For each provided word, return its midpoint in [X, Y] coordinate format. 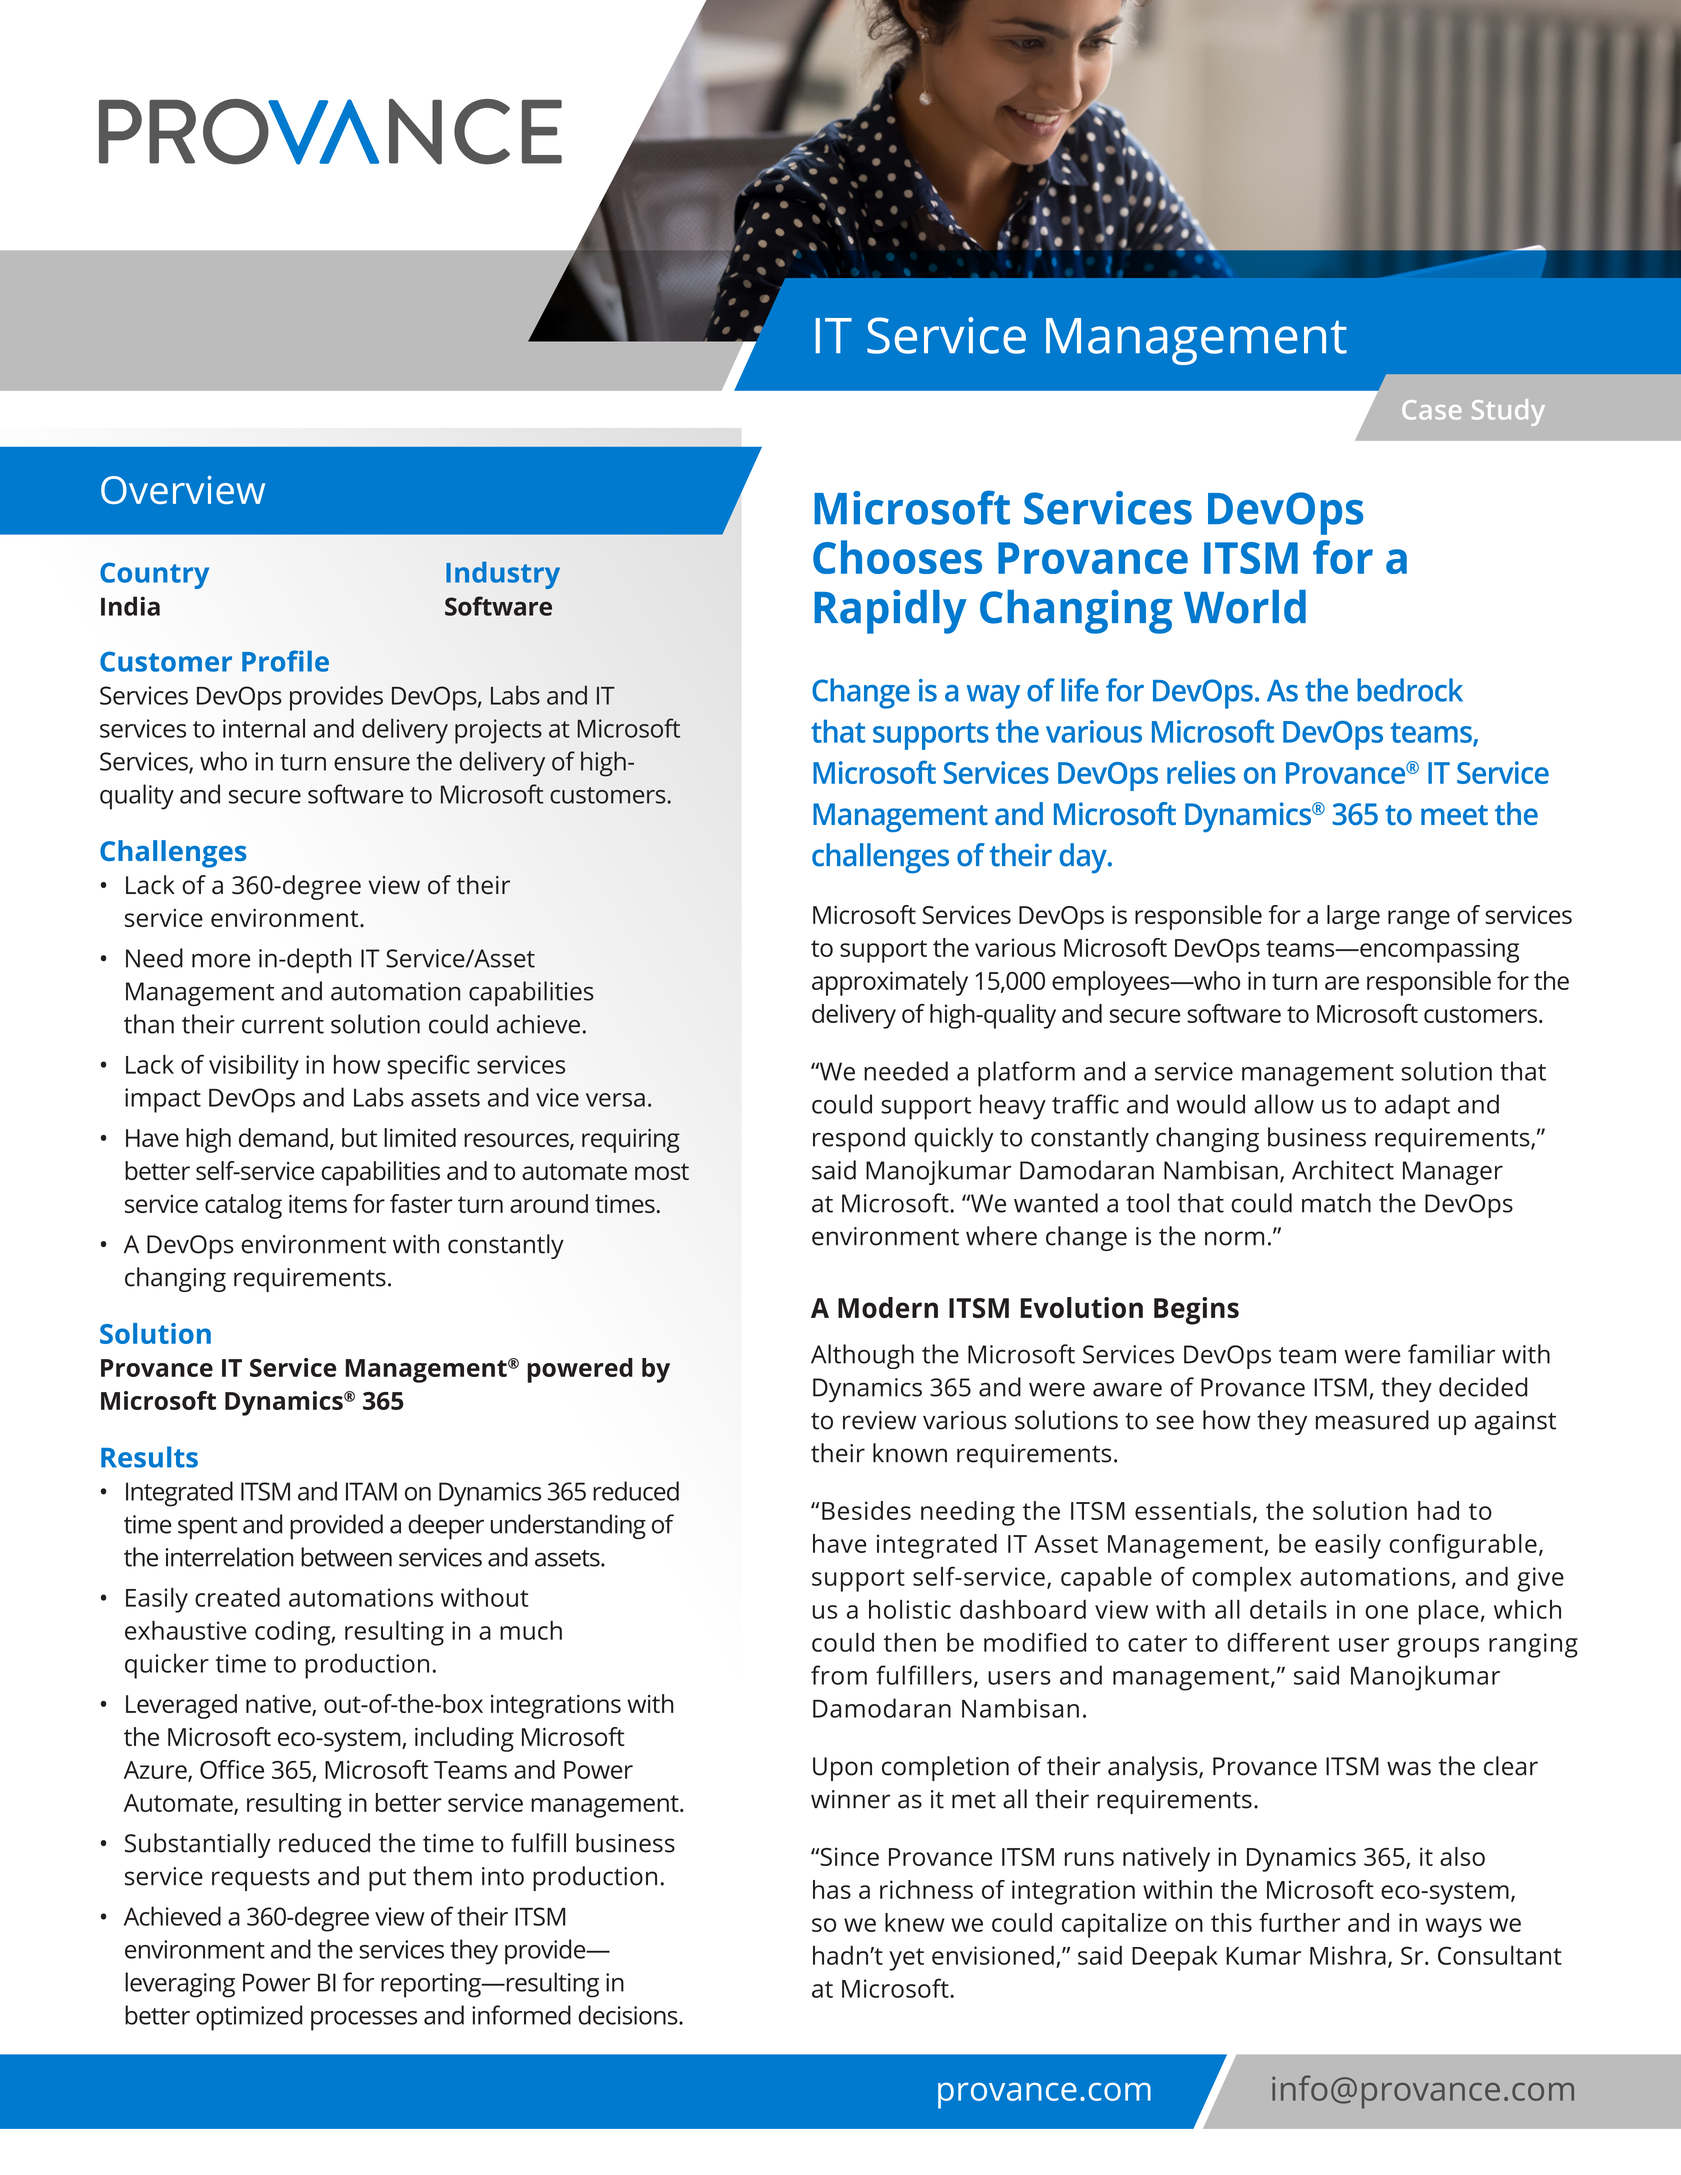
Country [154, 575]
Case [1432, 410]
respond [859, 1140]
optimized [249, 2018]
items [318, 1203]
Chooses [897, 557]
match [1336, 1203]
